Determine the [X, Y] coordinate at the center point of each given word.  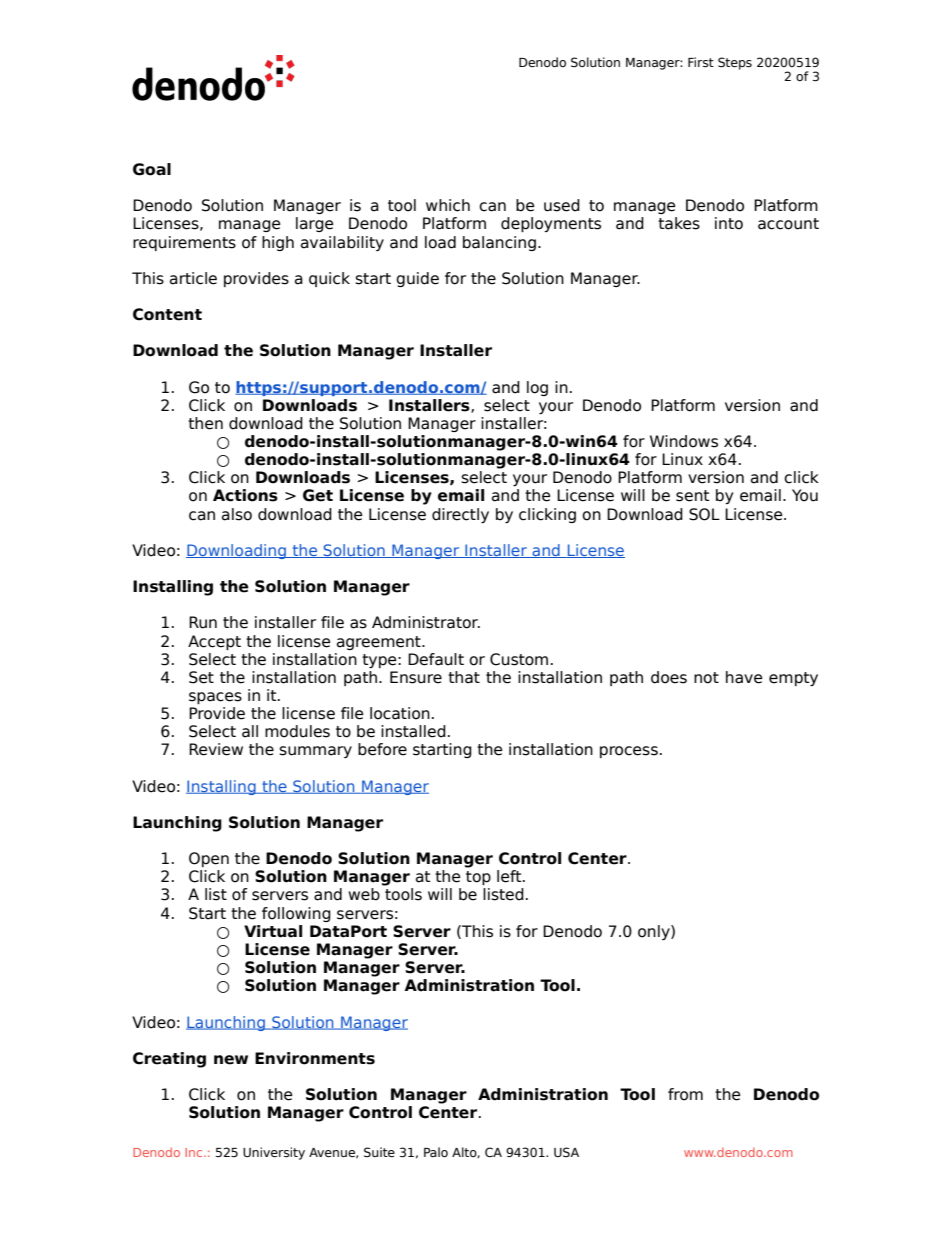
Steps [735, 63]
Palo [436, 1152]
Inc [195, 1152]
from [685, 1094]
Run [203, 622]
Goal [152, 169]
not [706, 678]
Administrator [426, 622]
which [448, 205]
